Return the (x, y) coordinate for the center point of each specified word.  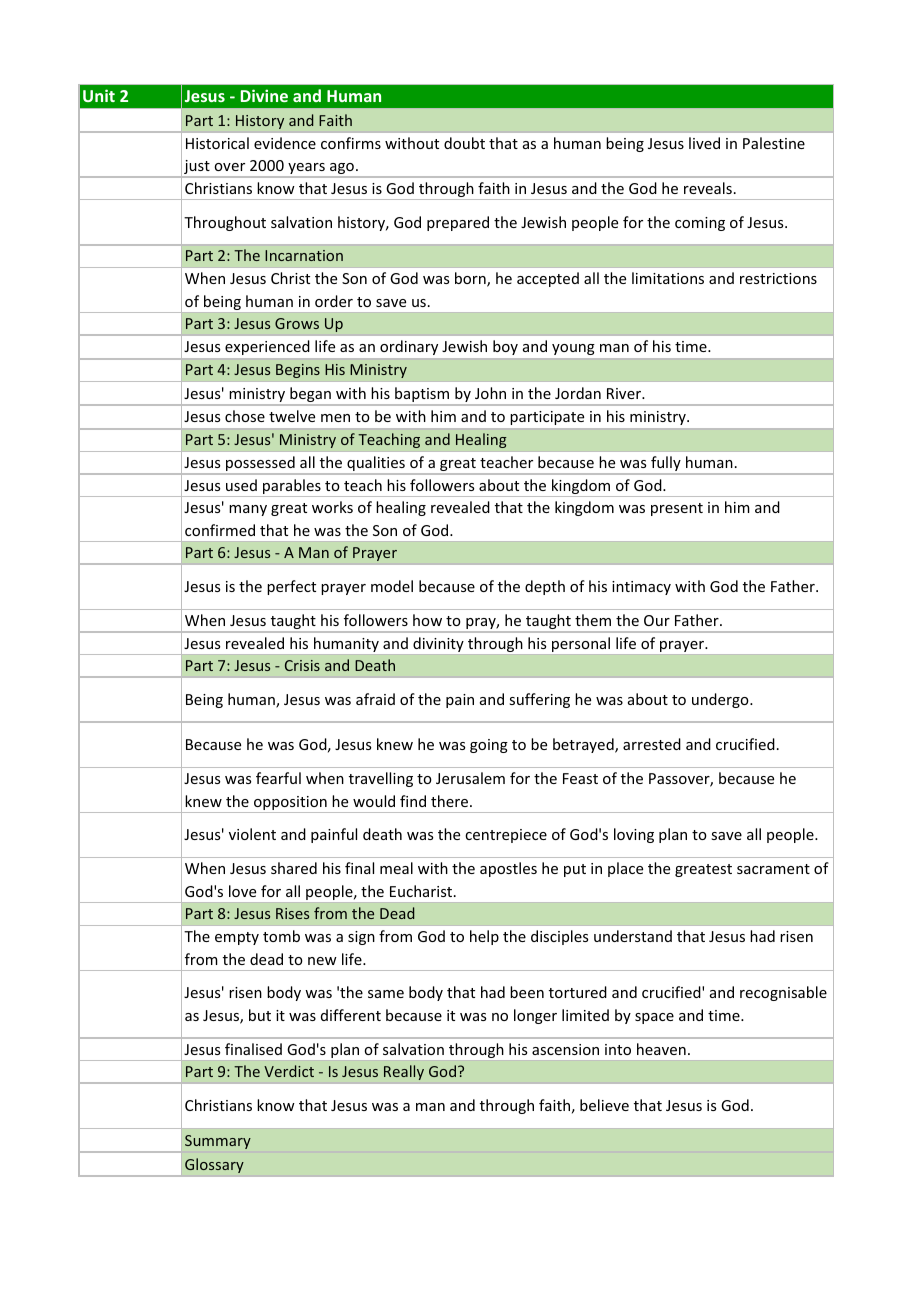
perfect (291, 587)
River (625, 393)
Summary (218, 1142)
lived (704, 143)
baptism (422, 396)
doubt (464, 143)
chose (245, 416)
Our (657, 620)
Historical (217, 143)
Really (404, 1072)
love (242, 891)
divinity (438, 644)
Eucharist (422, 891)
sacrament (773, 869)
